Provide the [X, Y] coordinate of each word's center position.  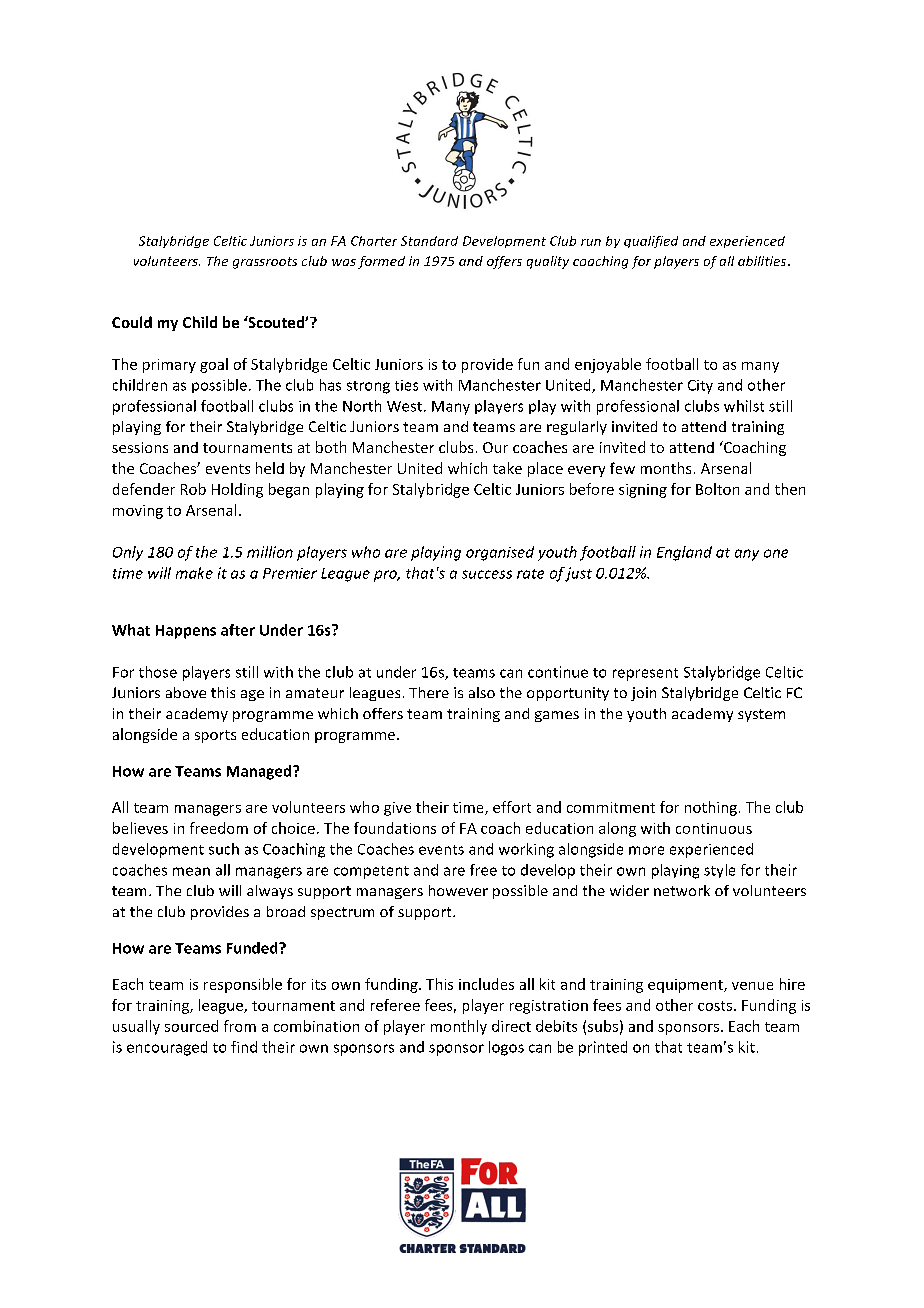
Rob [193, 489]
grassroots [265, 263]
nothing [711, 808]
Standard [429, 241]
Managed [260, 772]
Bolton [717, 489]
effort [512, 807]
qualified [651, 242]
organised [500, 553]
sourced [191, 1026]
